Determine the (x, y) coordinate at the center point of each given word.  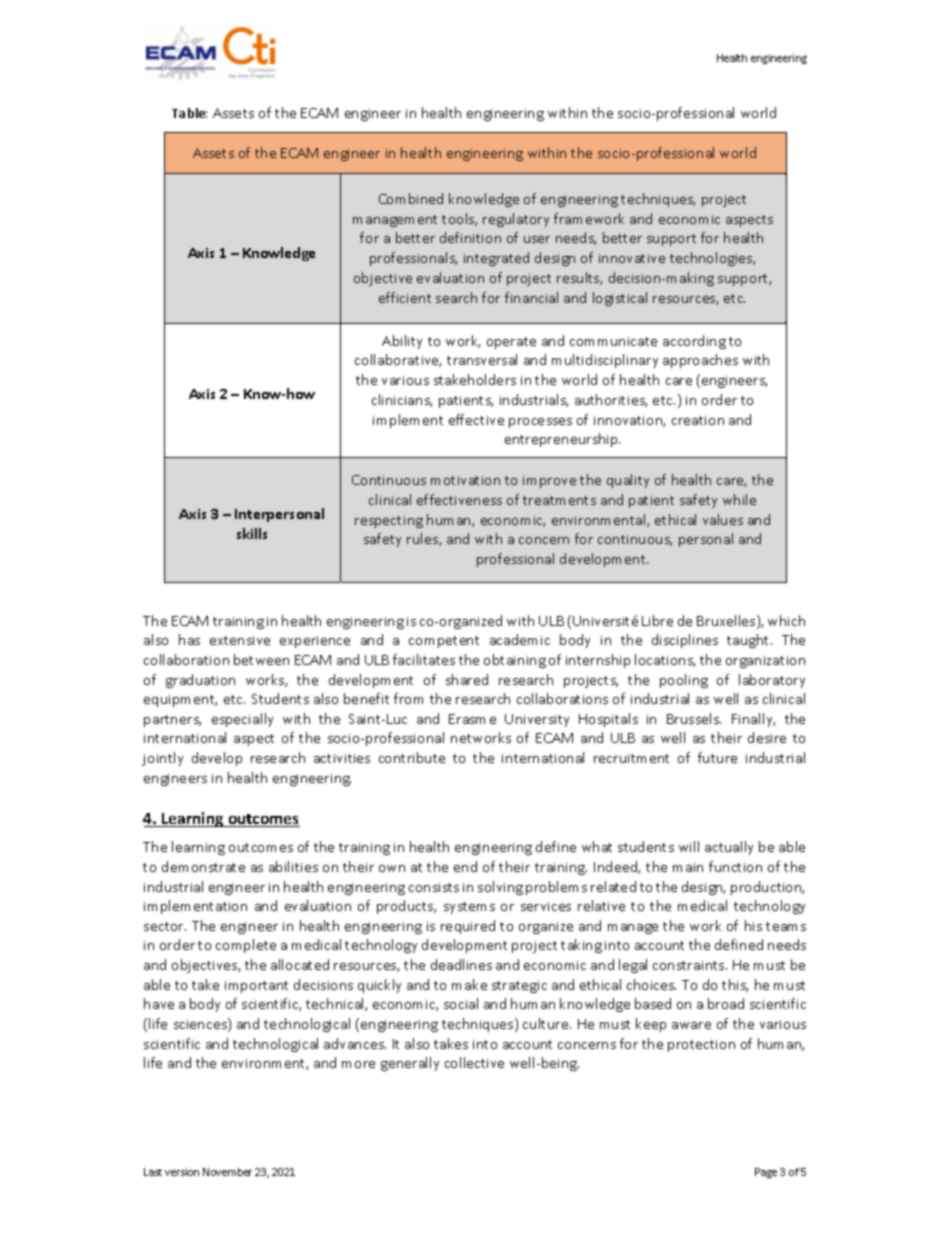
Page (766, 1173)
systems (469, 908)
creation (698, 420)
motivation (465, 480)
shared (467, 679)
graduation (200, 681)
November (227, 1172)
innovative (632, 258)
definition (470, 237)
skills (252, 533)
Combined (411, 198)
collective (474, 1062)
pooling (684, 681)
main (688, 867)
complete (246, 946)
